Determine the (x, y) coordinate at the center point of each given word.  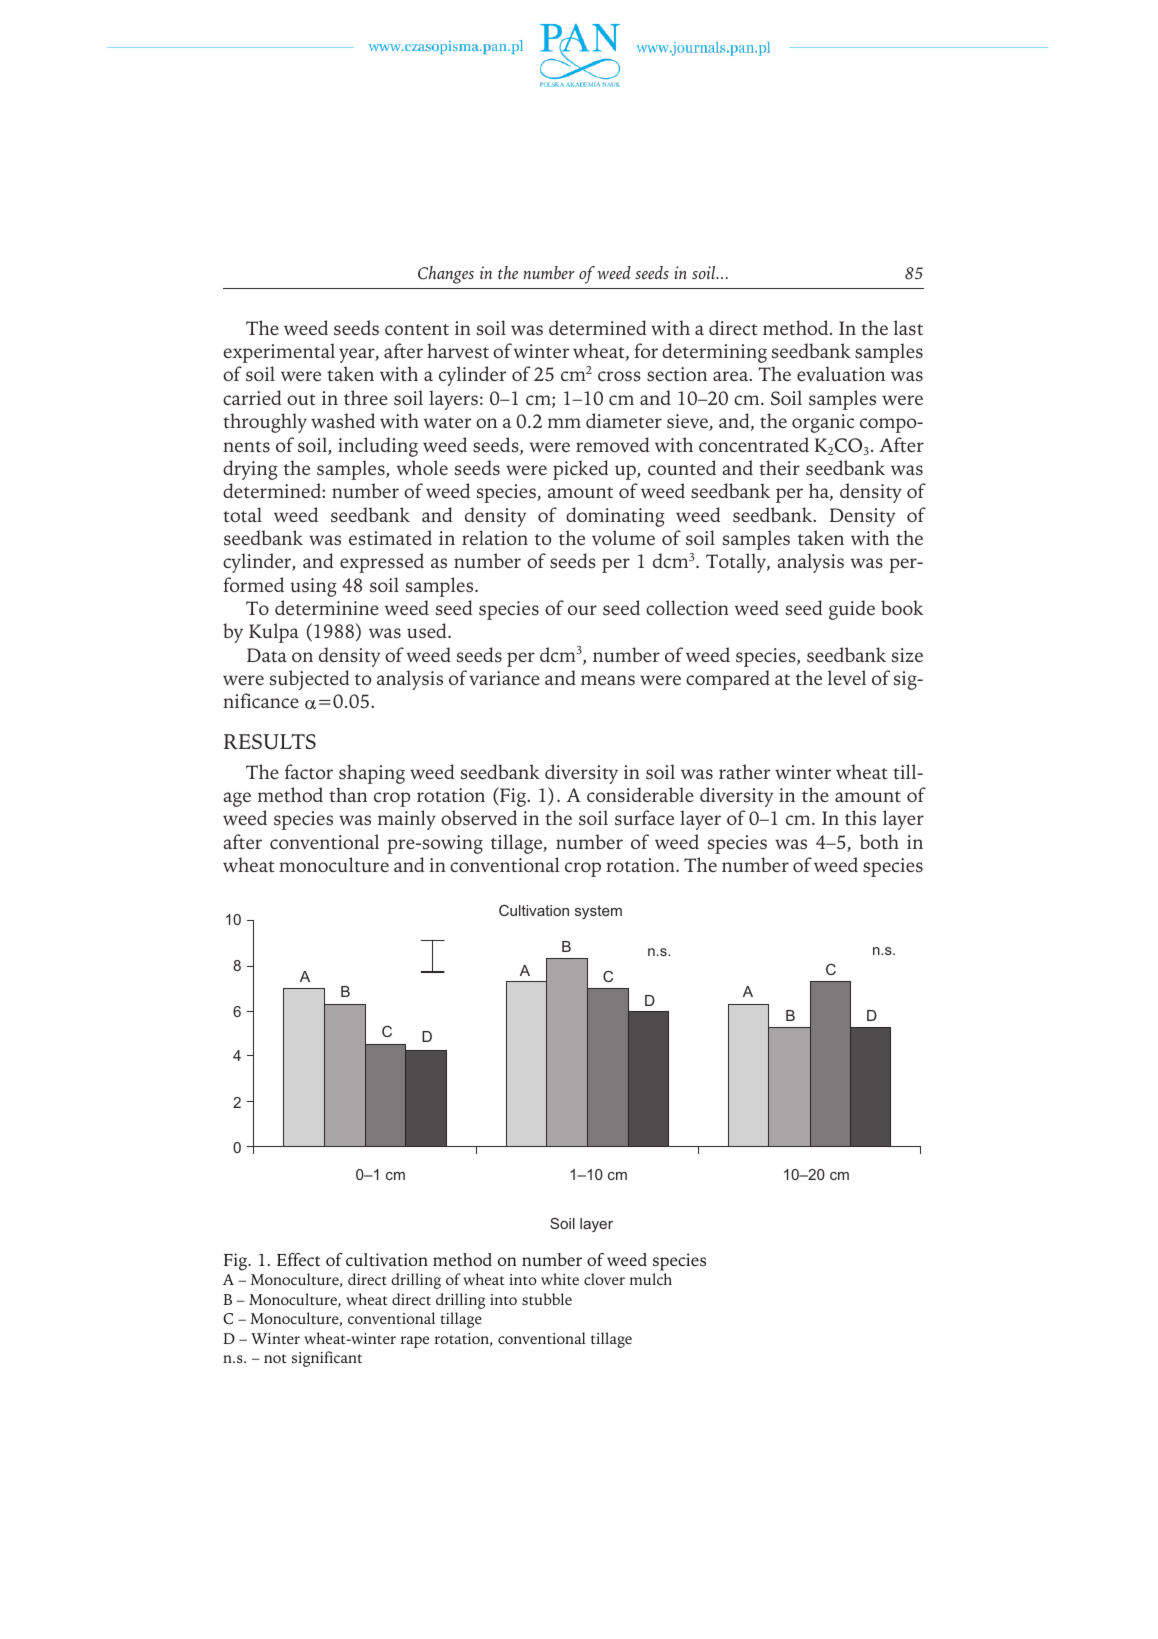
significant (327, 1359)
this (860, 818)
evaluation (841, 373)
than (348, 794)
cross (619, 376)
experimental (279, 353)
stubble (547, 1299)
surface (644, 818)
